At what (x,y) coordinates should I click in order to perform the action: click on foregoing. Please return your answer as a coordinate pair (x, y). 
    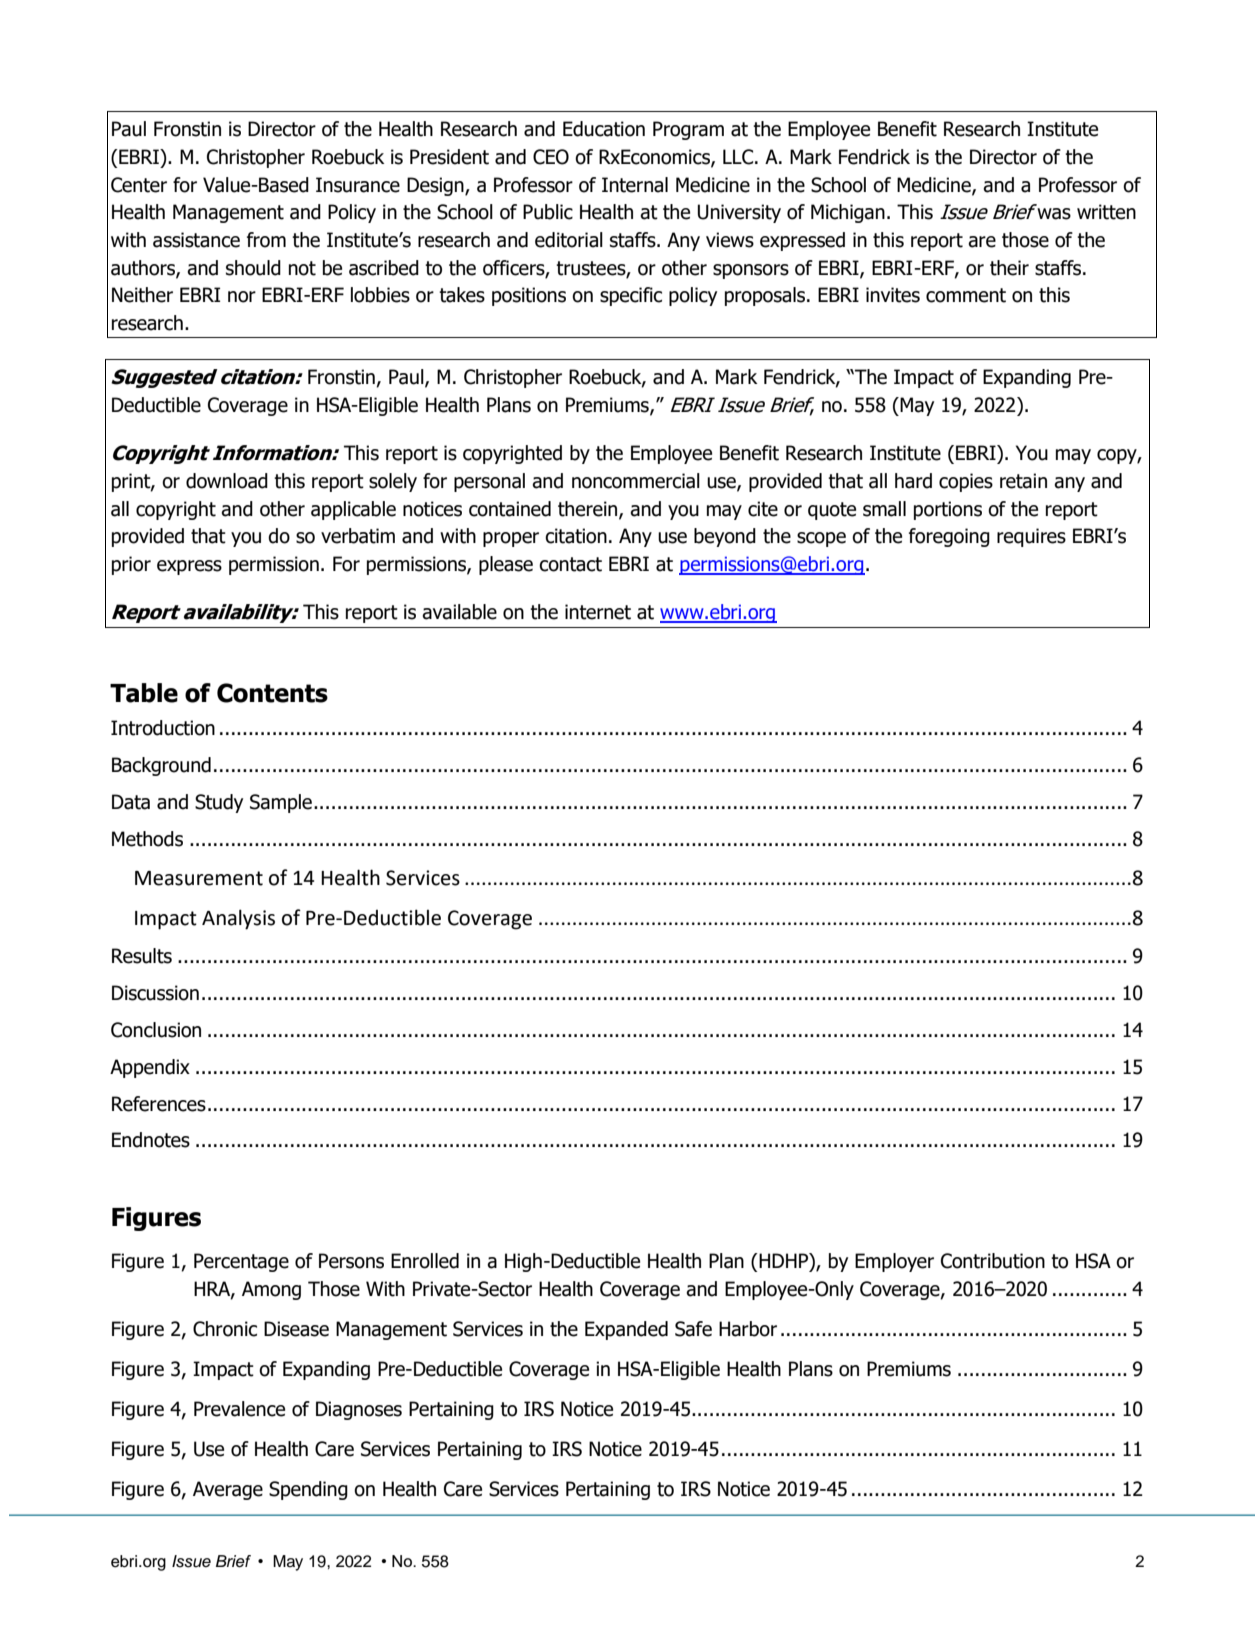
    Looking at the image, I should click on (949, 537).
